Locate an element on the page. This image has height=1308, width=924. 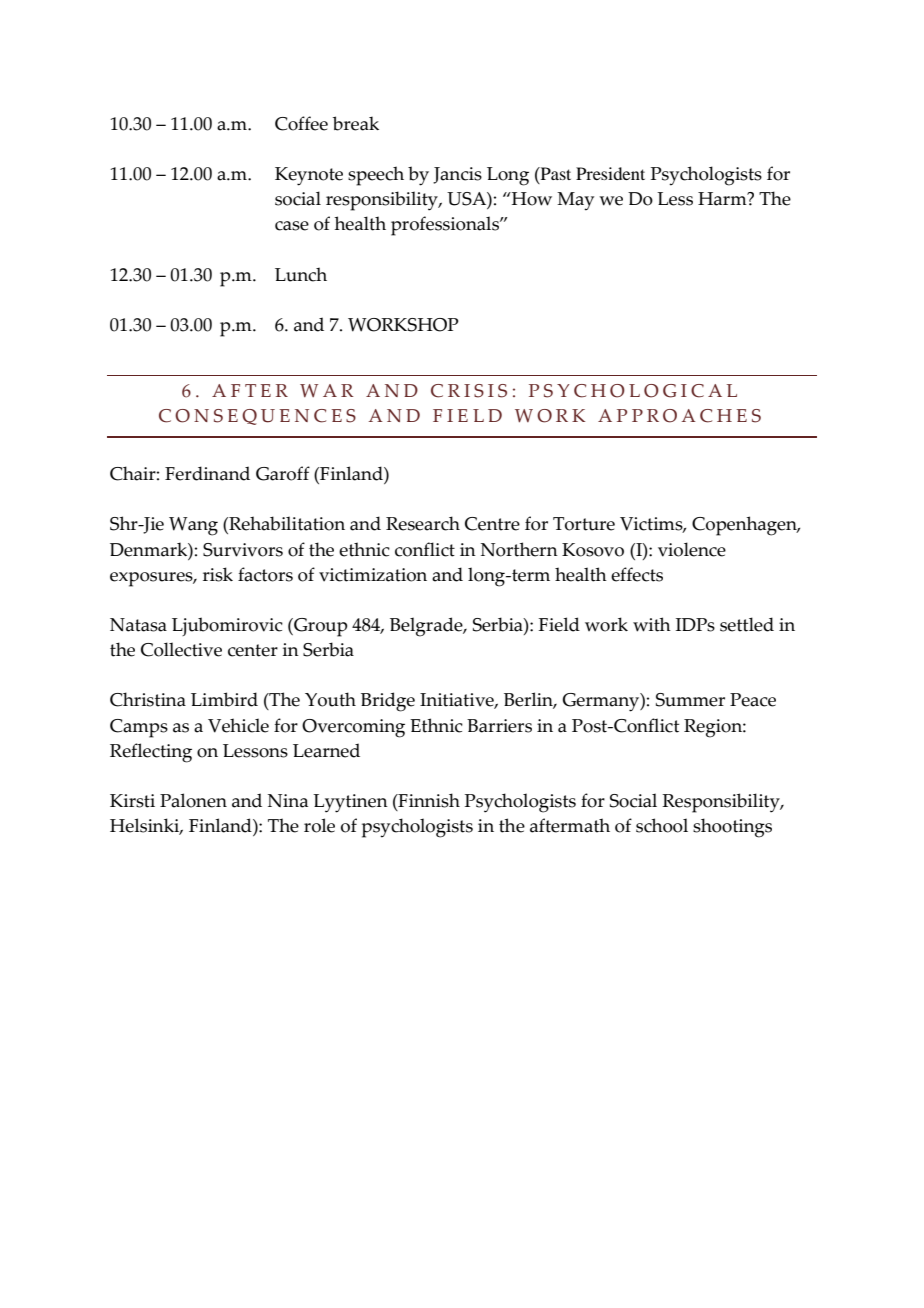
speech is located at coordinates (376, 176).
